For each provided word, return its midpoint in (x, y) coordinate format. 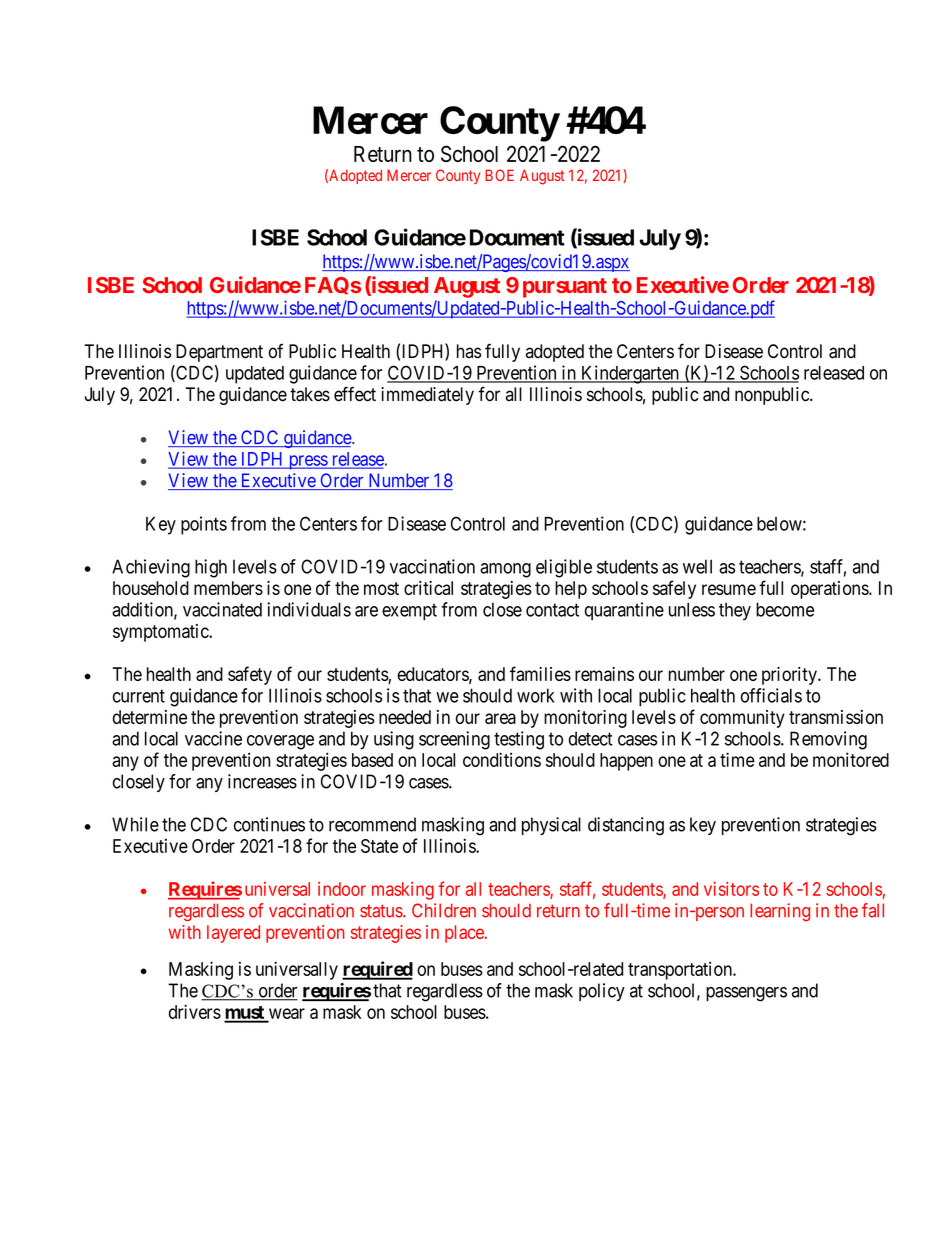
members (228, 588)
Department (219, 353)
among (505, 570)
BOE (499, 175)
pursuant (565, 288)
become (785, 609)
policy (602, 992)
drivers (195, 1011)
